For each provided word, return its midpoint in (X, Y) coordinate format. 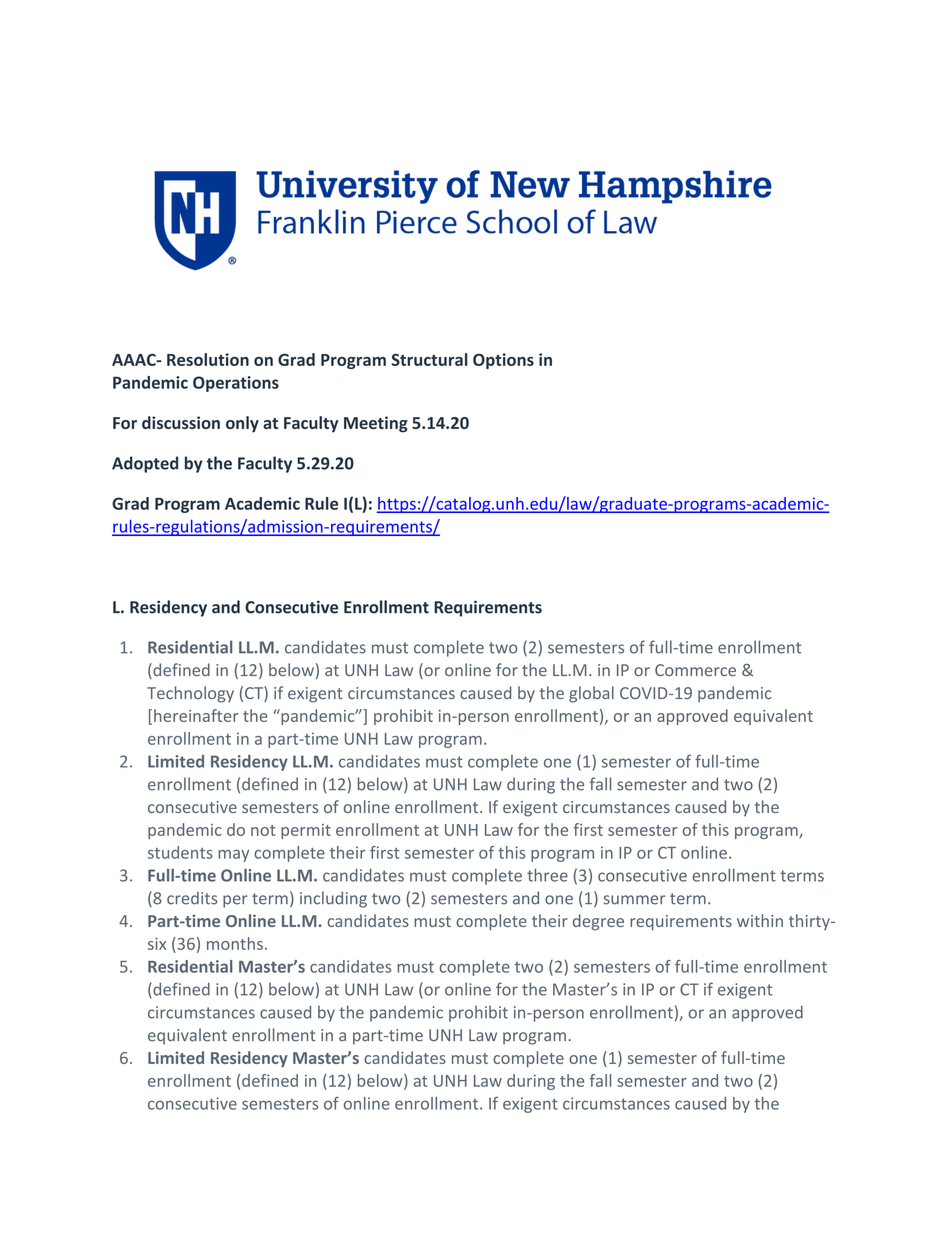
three (547, 875)
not (263, 830)
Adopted (145, 464)
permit (306, 831)
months (235, 943)
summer (634, 900)
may (233, 856)
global (591, 694)
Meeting (376, 424)
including (333, 899)
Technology (190, 694)
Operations (236, 384)
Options (503, 361)
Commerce (695, 670)
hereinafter (196, 715)
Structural (429, 359)
